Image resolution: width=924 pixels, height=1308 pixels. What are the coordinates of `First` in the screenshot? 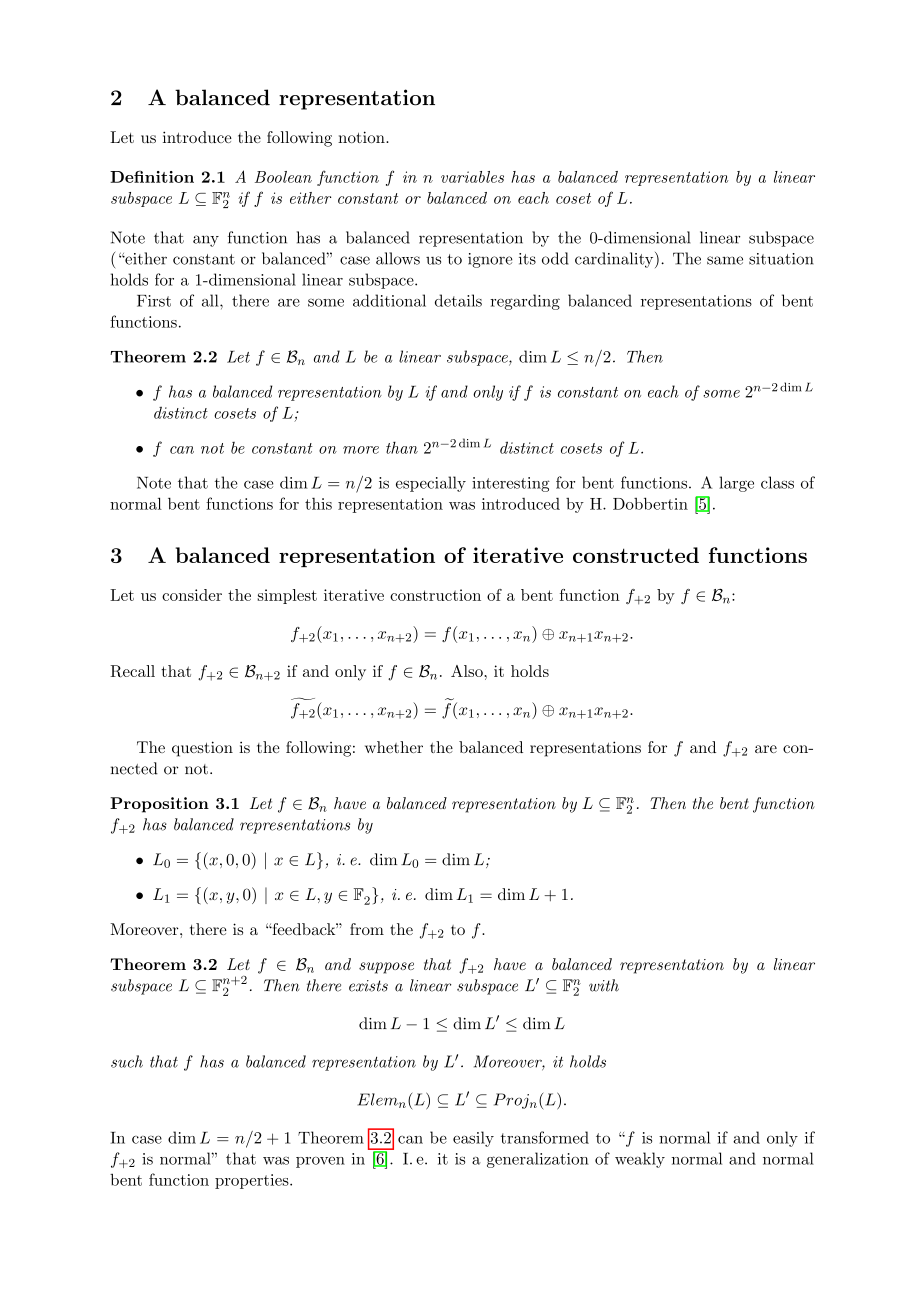 It's located at (154, 301).
